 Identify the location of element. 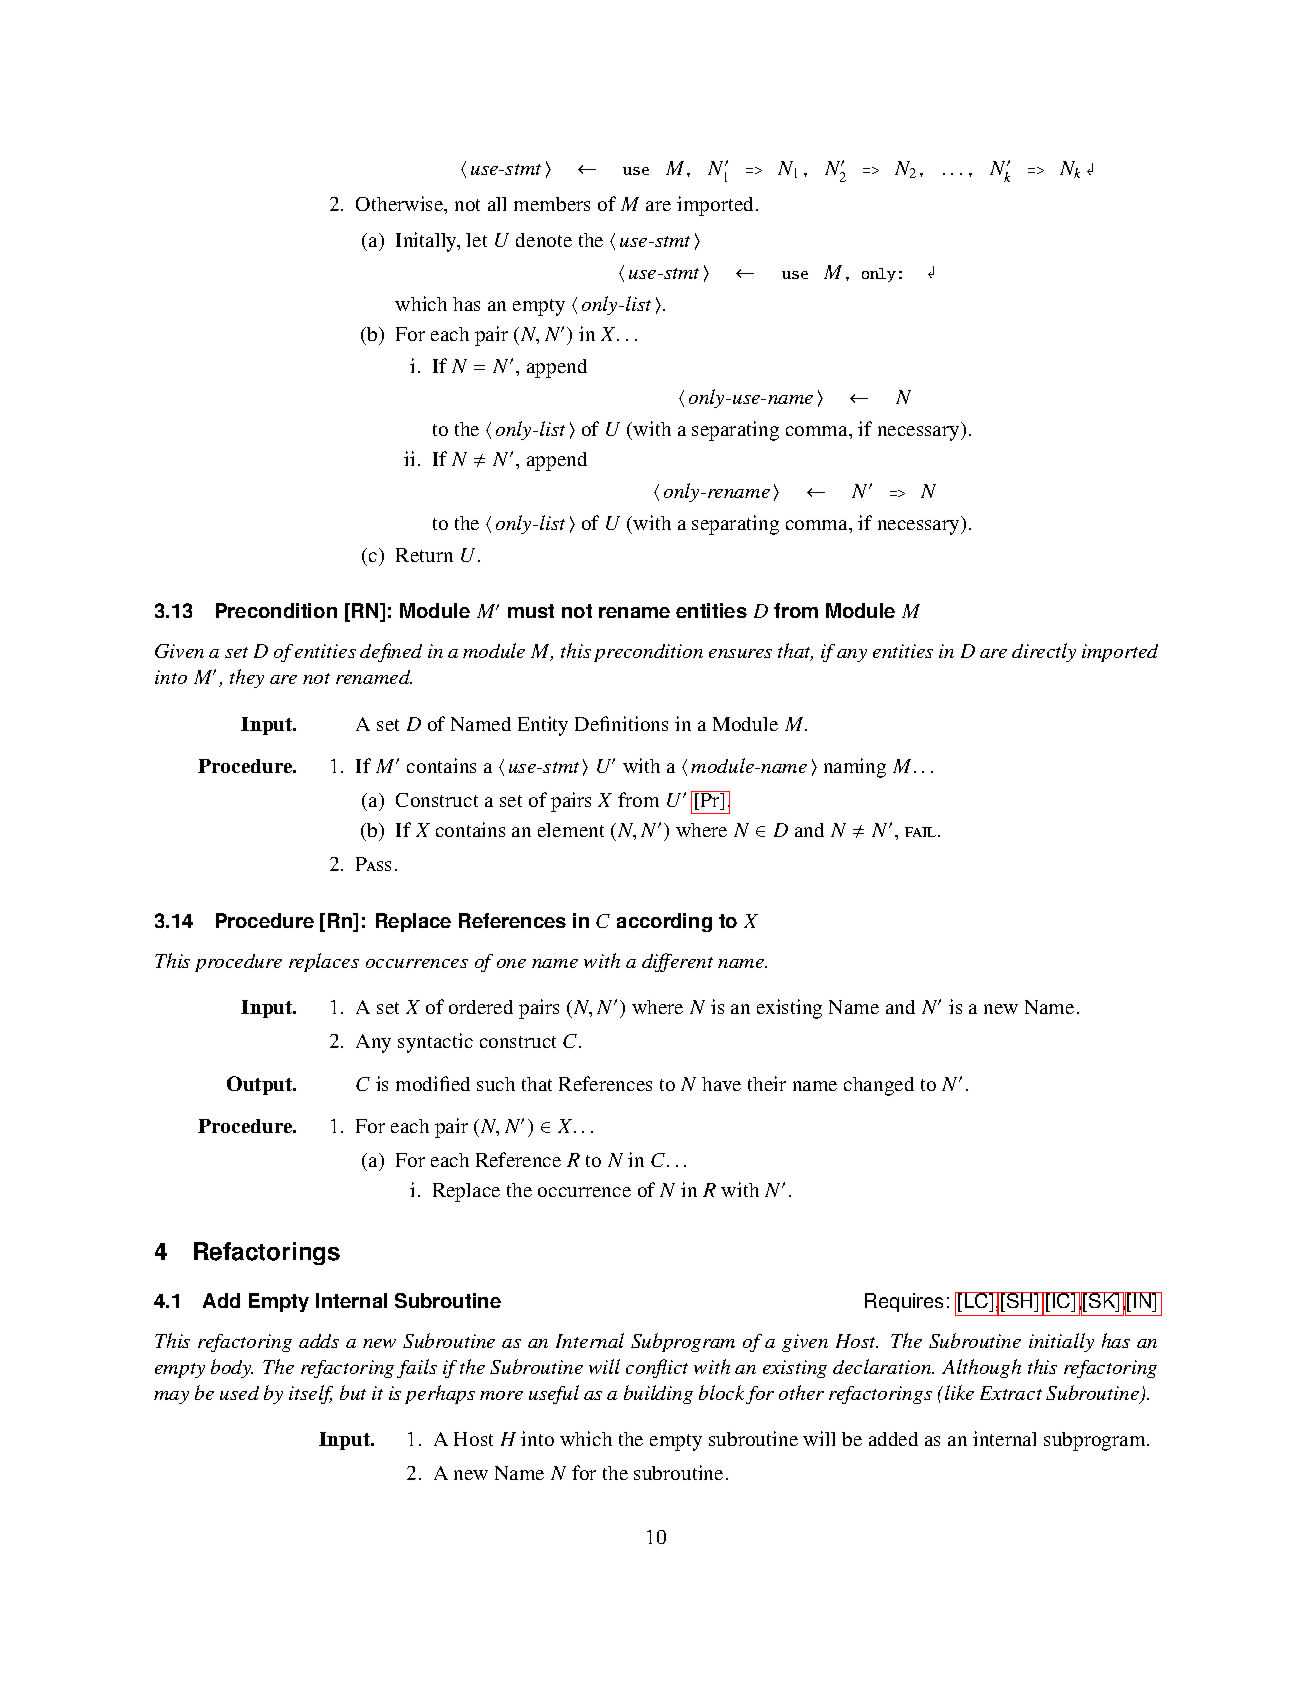
(571, 830).
